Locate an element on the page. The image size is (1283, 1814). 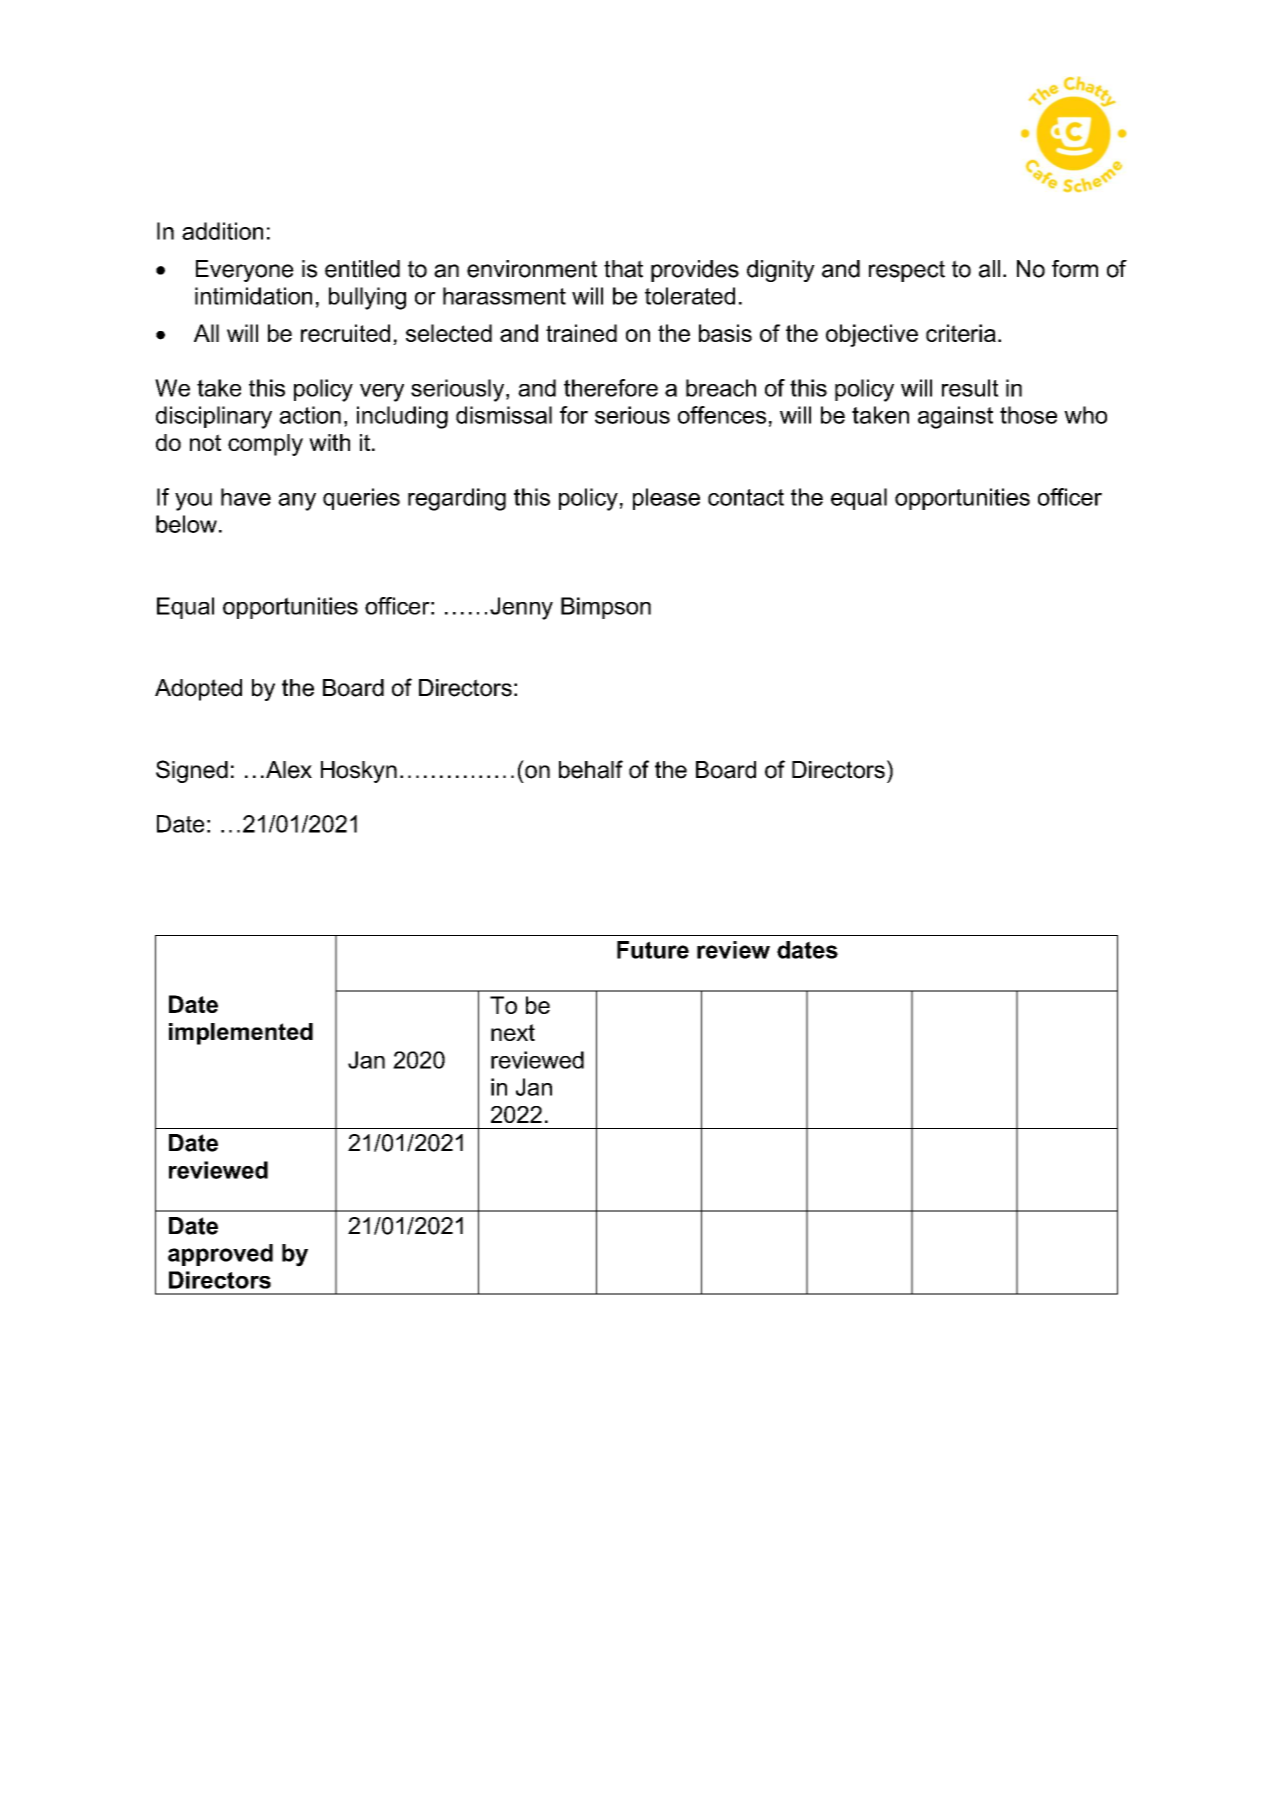
Jenny is located at coordinates (521, 608).
